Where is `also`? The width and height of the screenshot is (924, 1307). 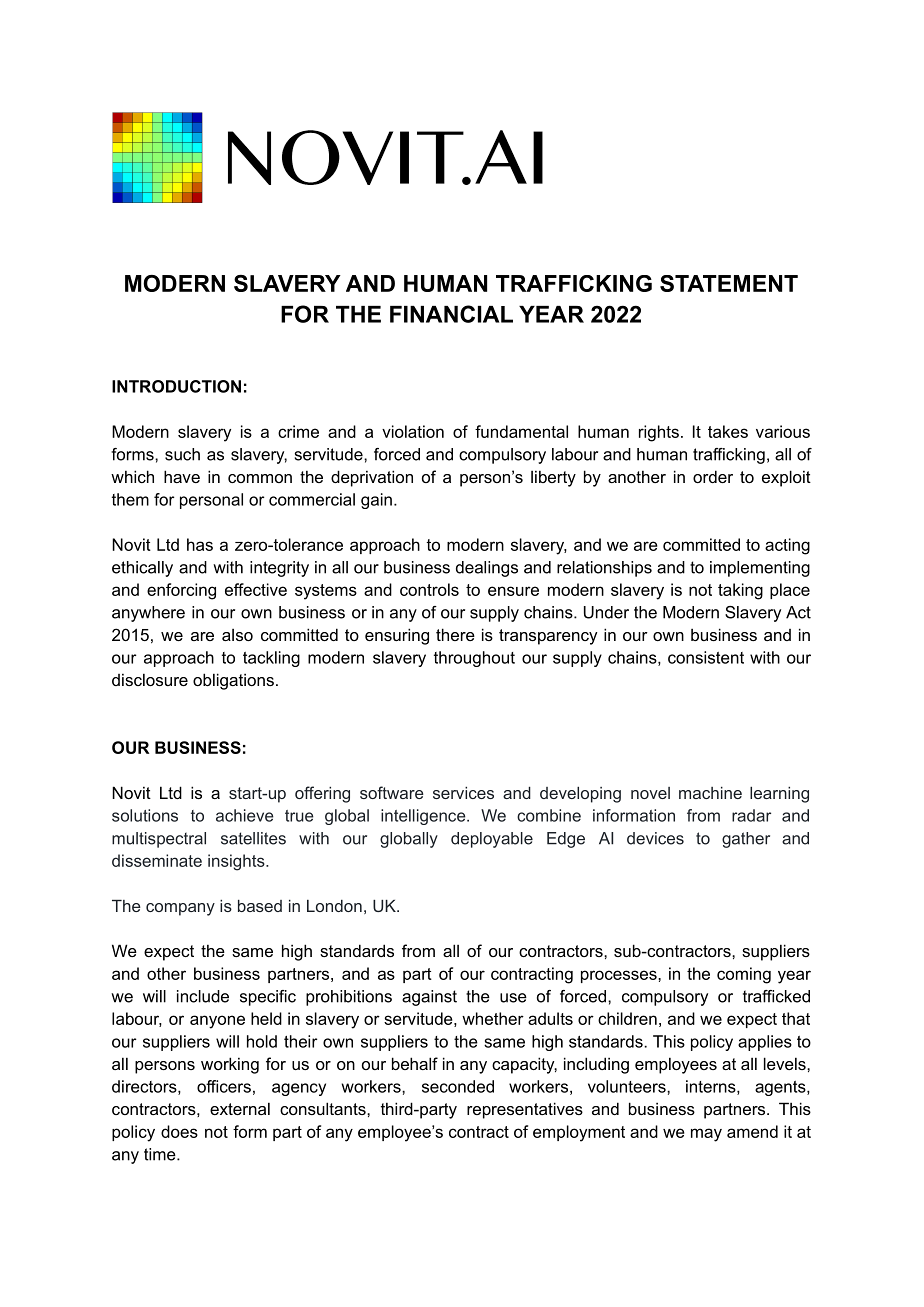
also is located at coordinates (237, 635).
